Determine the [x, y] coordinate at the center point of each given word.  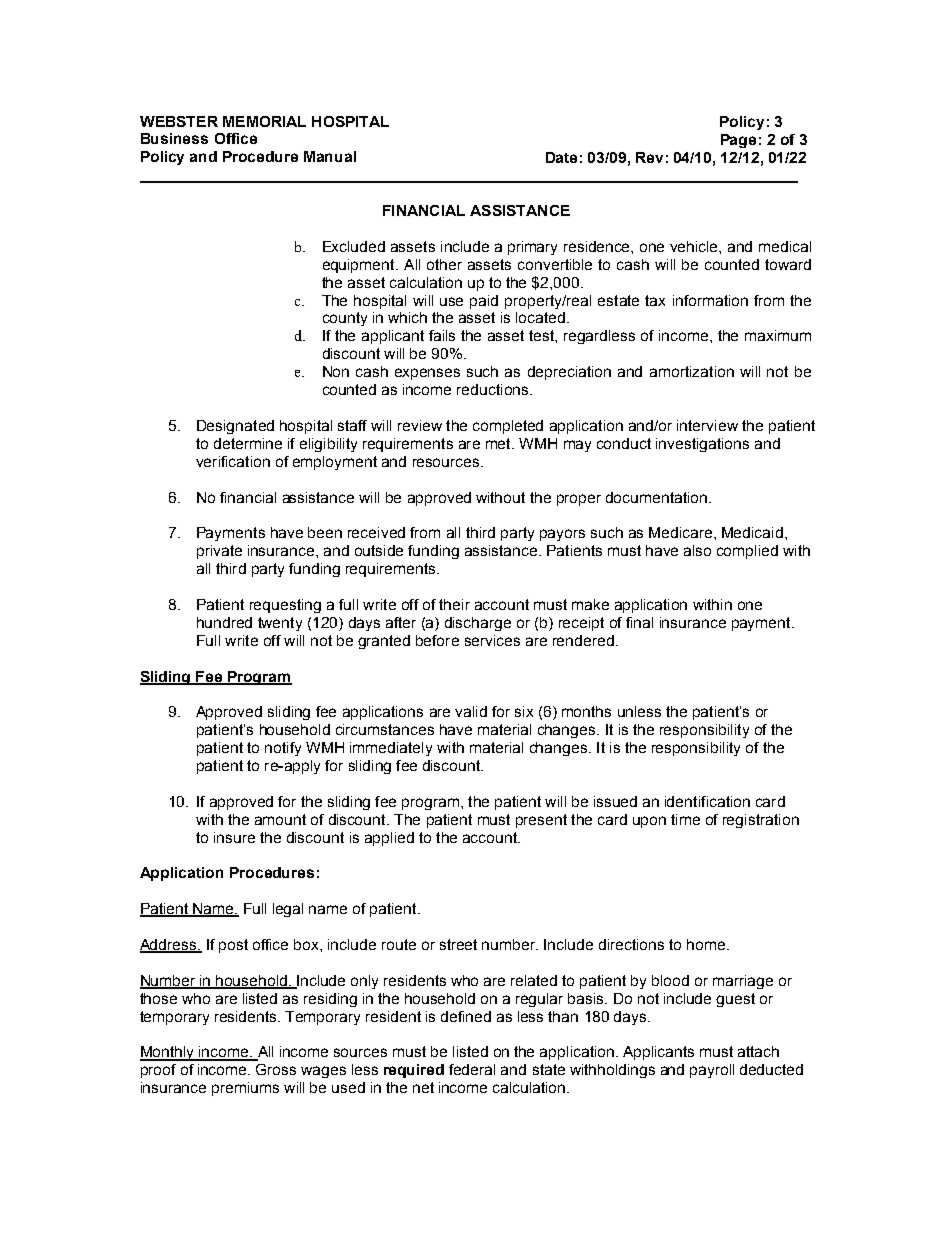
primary [532, 248]
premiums [245, 1089]
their [454, 604]
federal [472, 1069]
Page [738, 141]
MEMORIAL [264, 121]
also [697, 550]
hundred [224, 622]
